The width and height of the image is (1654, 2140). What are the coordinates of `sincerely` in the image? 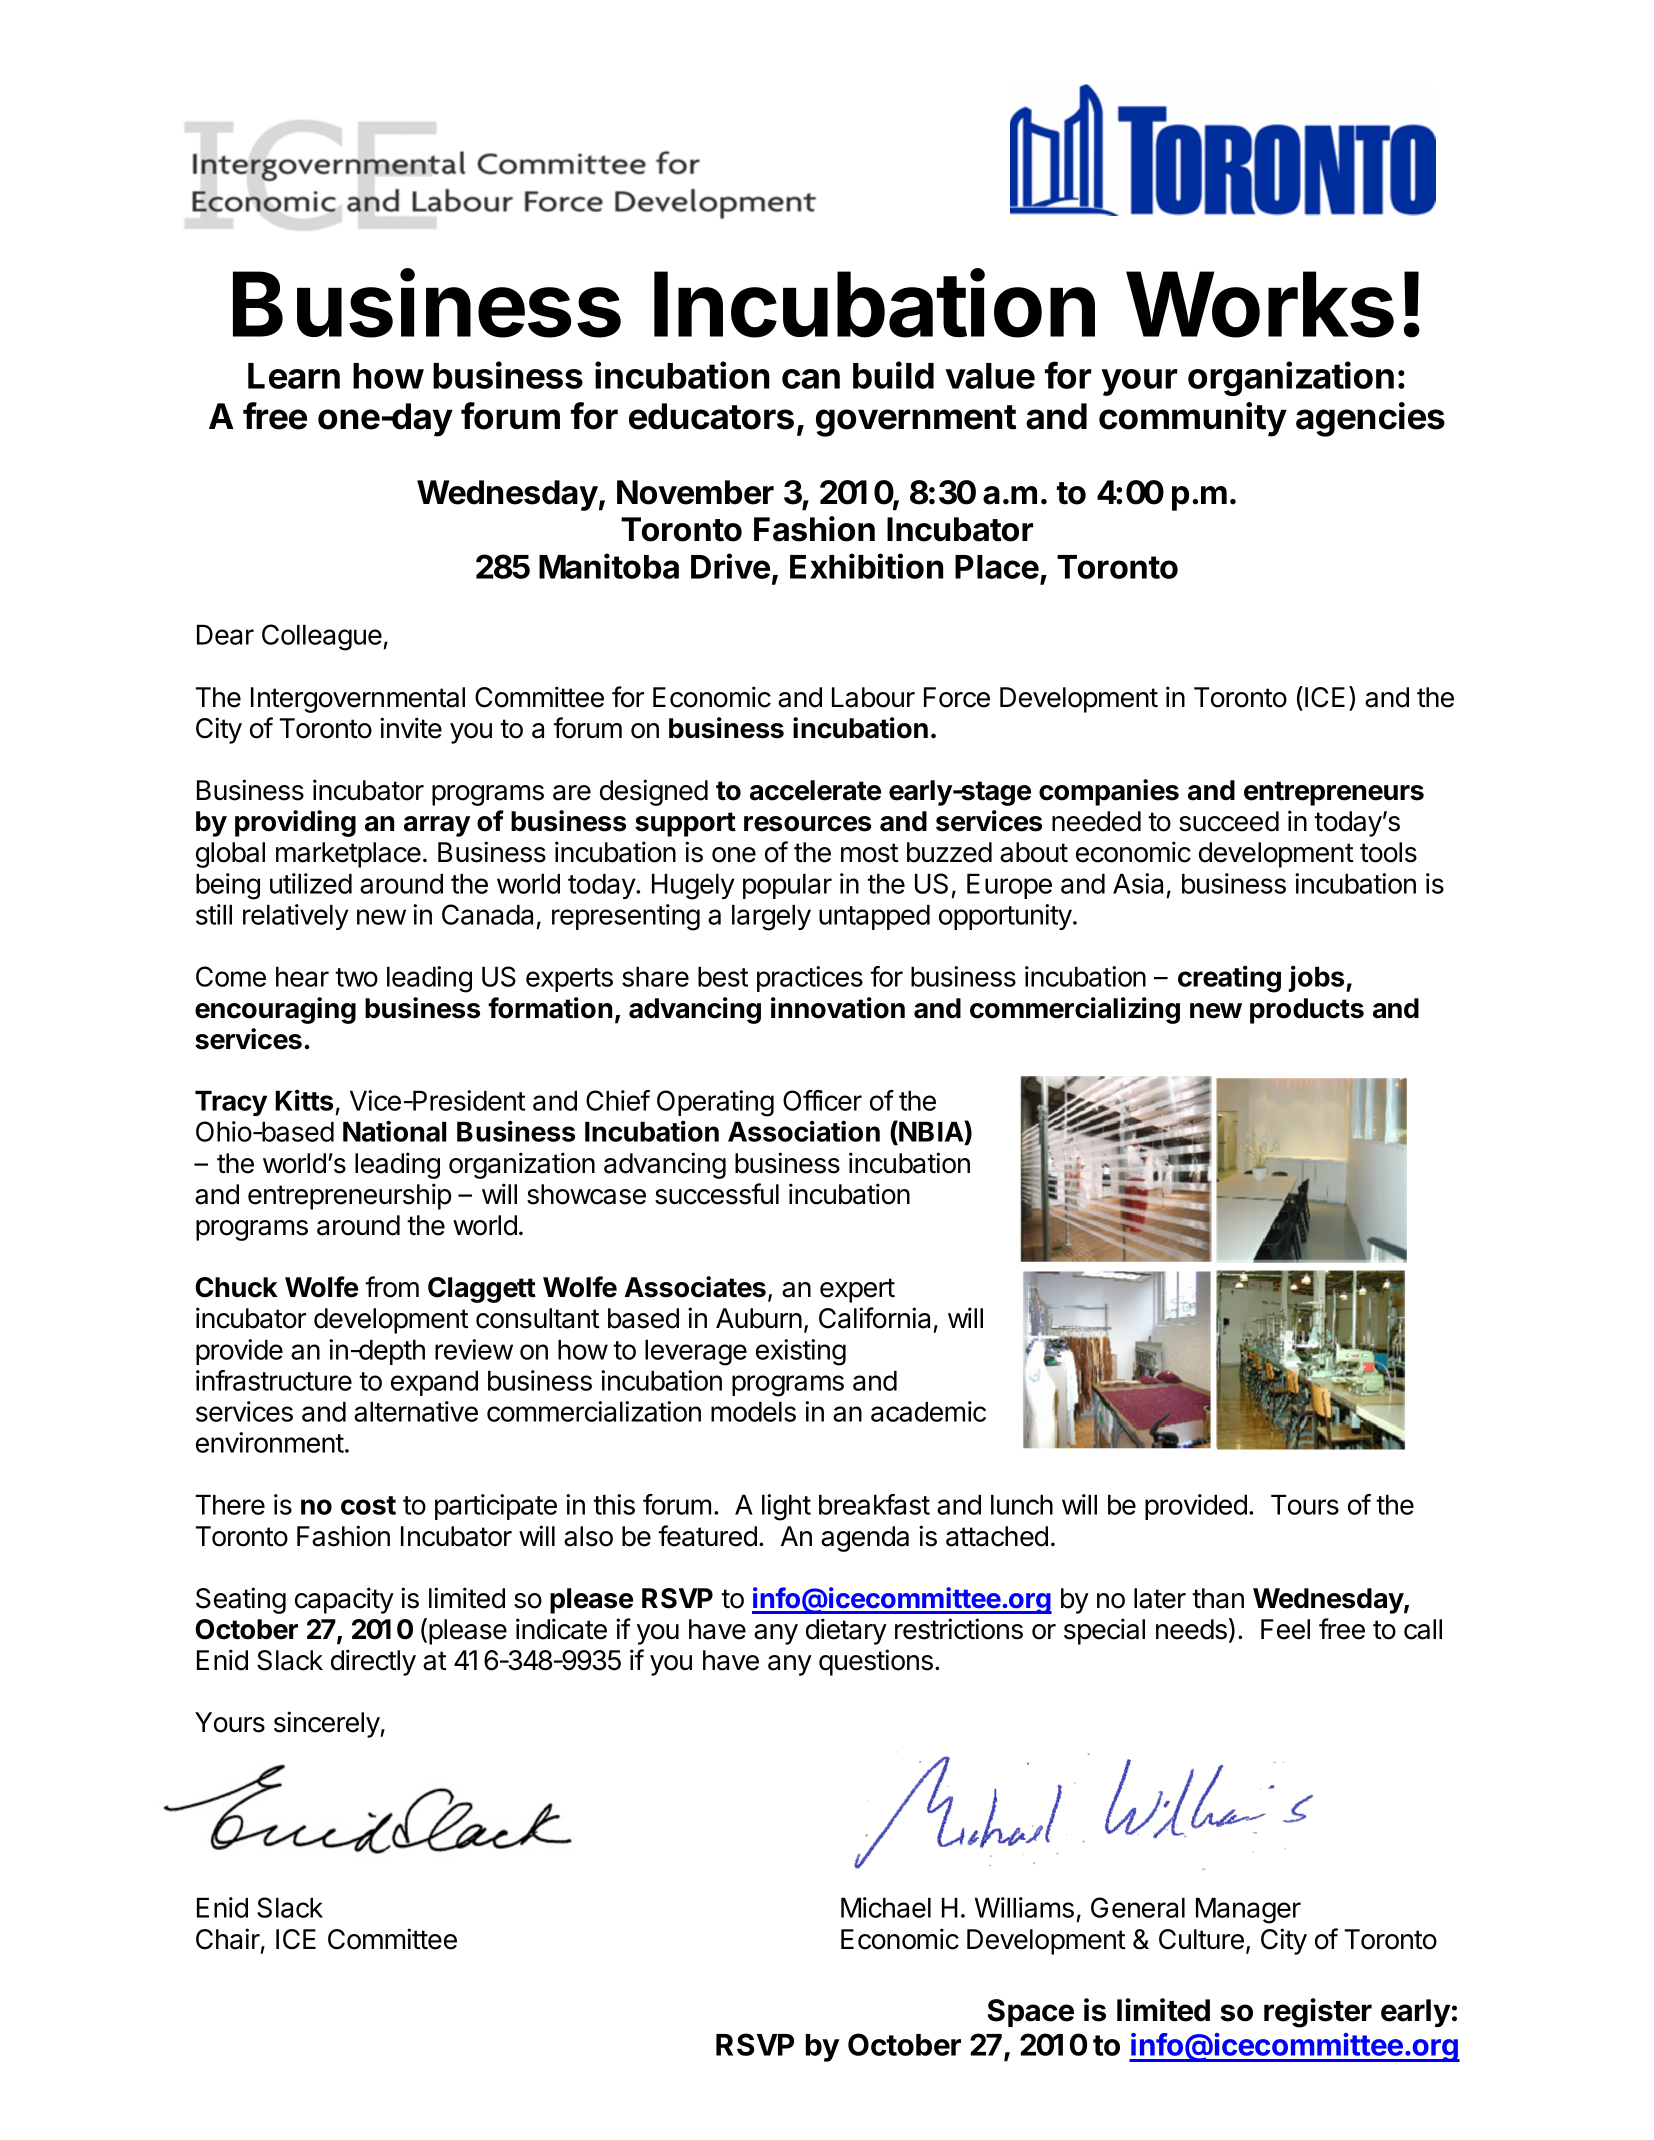 It's located at (327, 1724).
